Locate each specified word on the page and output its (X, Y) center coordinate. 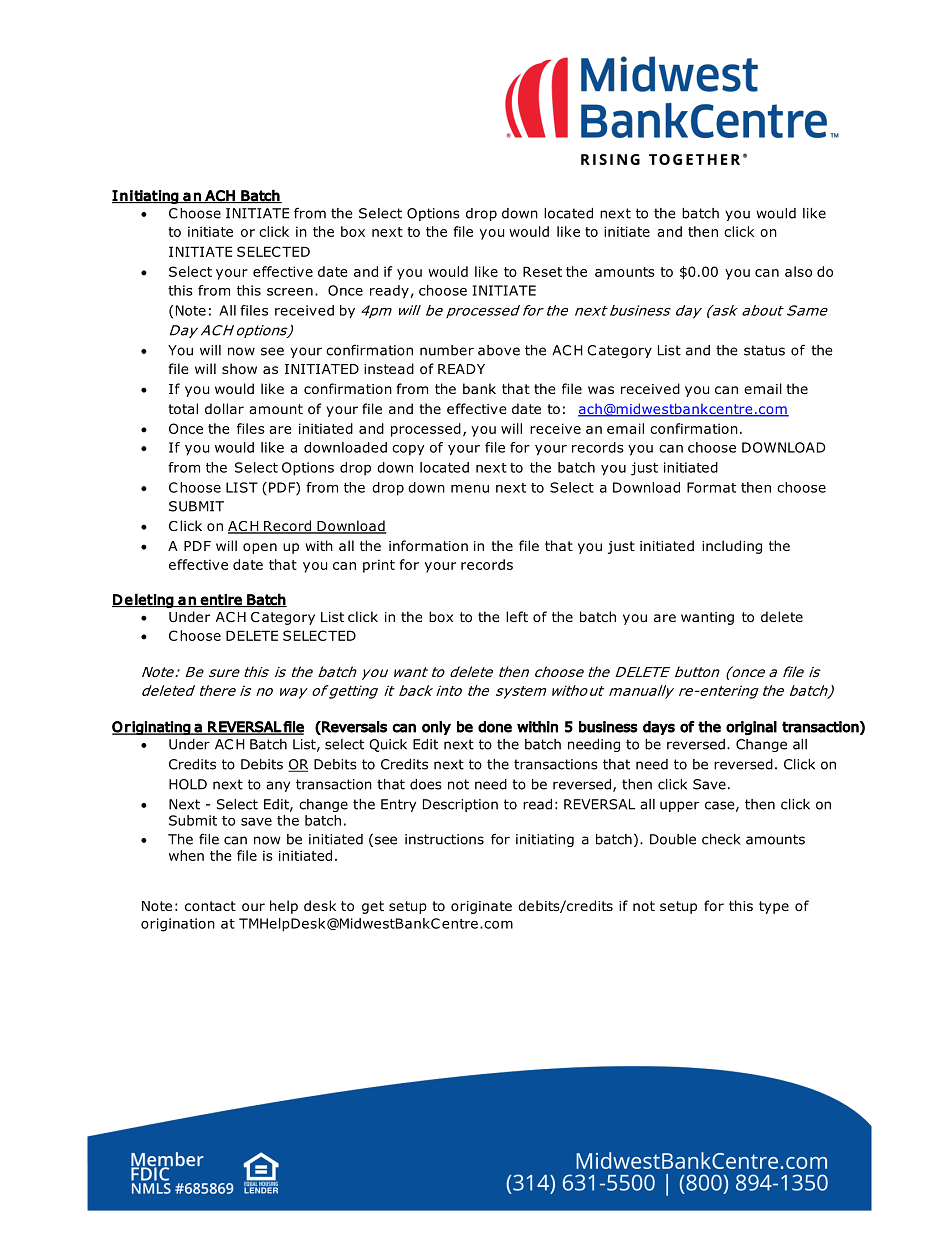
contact (210, 906)
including (732, 547)
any (278, 786)
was (601, 390)
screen (290, 292)
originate (481, 907)
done (495, 727)
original (751, 728)
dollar (224, 408)
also (798, 271)
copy (408, 450)
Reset (542, 271)
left (517, 616)
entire (221, 600)
